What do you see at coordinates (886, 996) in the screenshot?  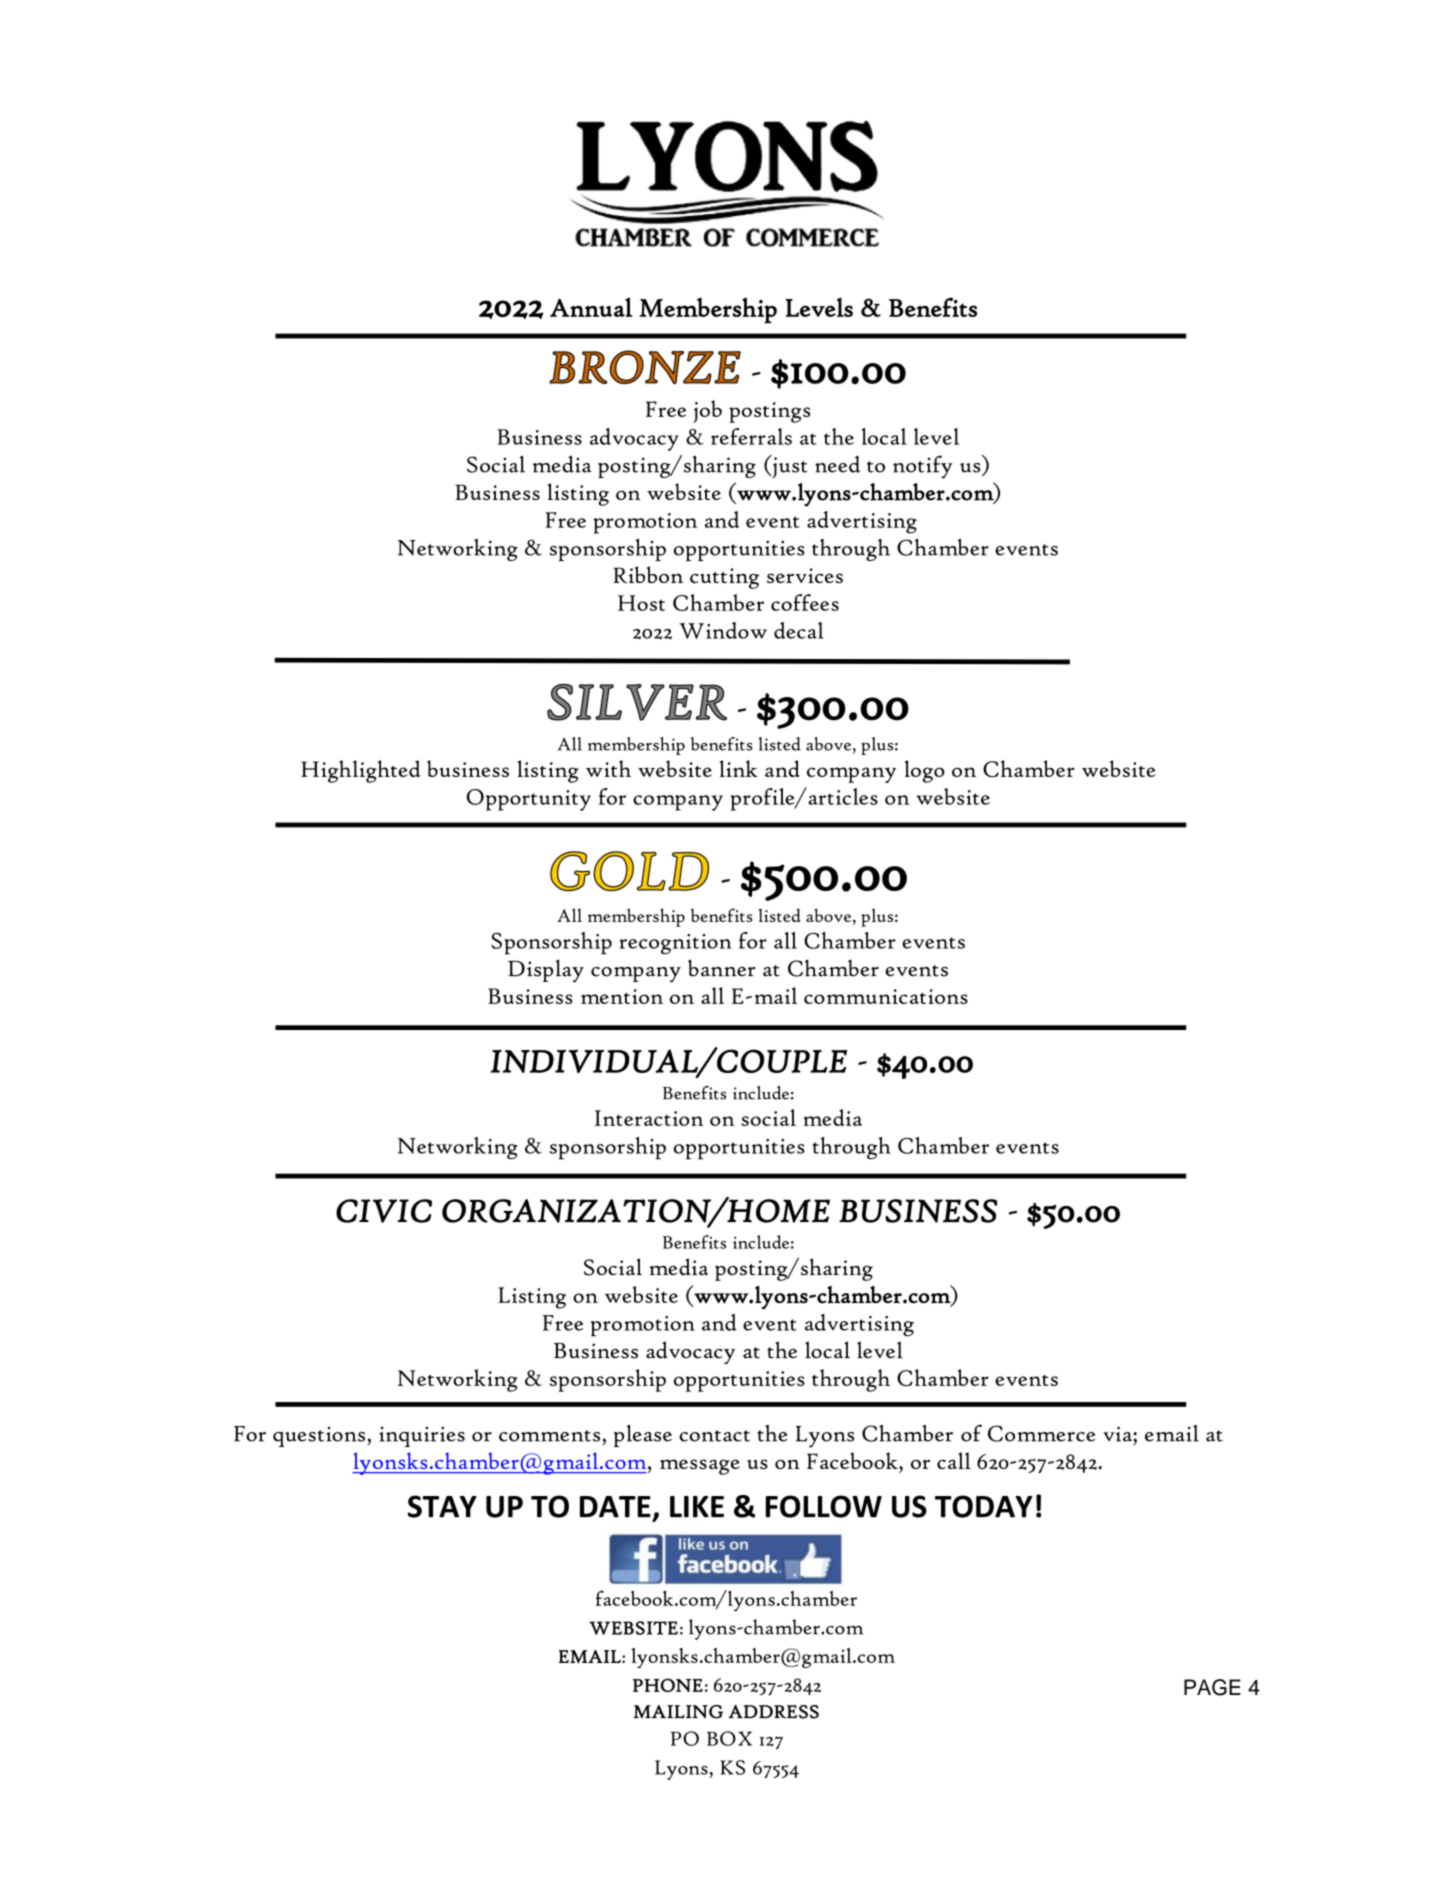 I see `communications` at bounding box center [886, 996].
